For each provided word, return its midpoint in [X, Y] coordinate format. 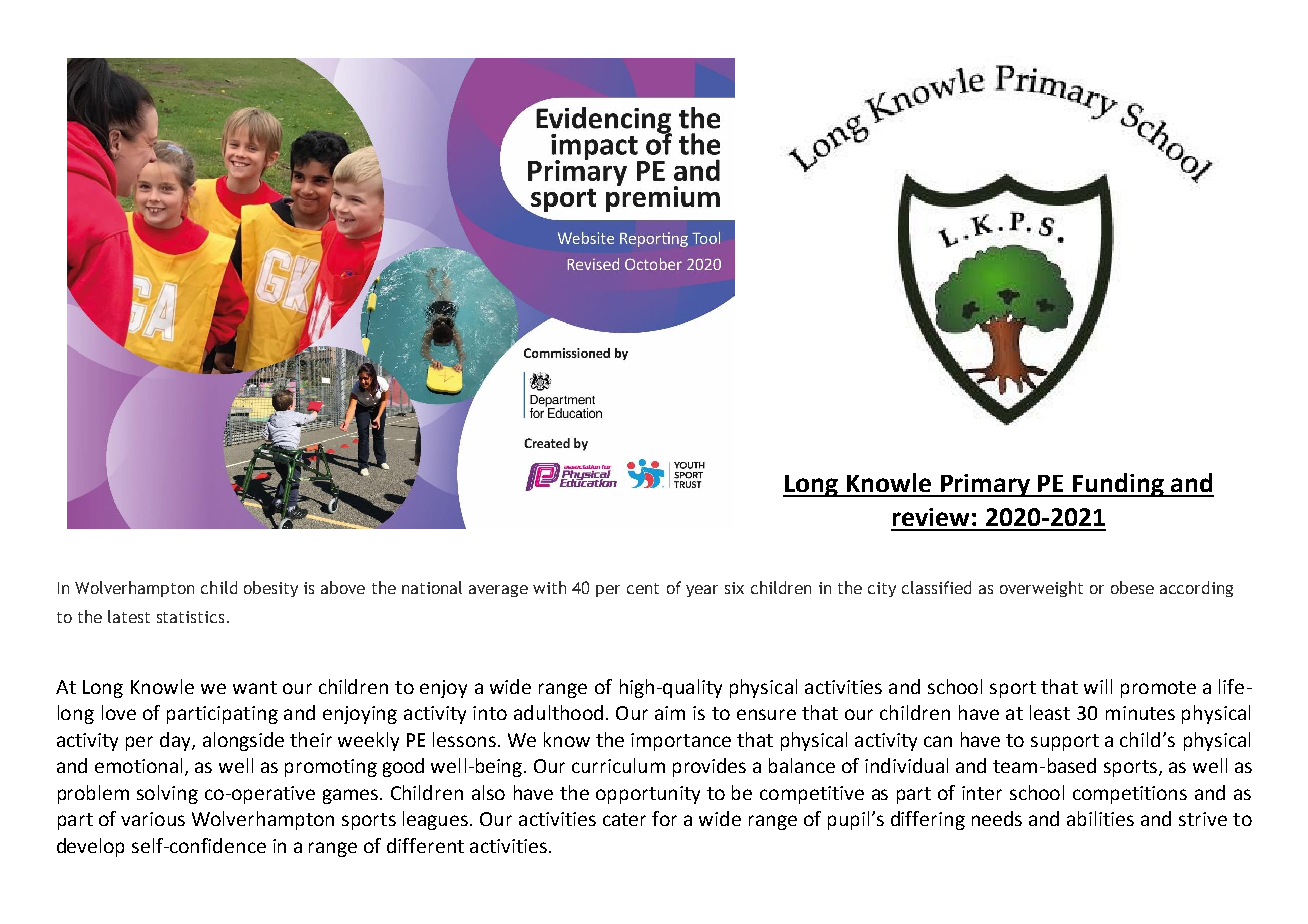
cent [643, 588]
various [153, 819]
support [1065, 742]
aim [670, 713]
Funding [1118, 485]
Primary [985, 485]
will [1098, 686]
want [255, 687]
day [176, 741]
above [343, 587]
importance [681, 742]
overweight [1041, 589]
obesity [271, 589]
